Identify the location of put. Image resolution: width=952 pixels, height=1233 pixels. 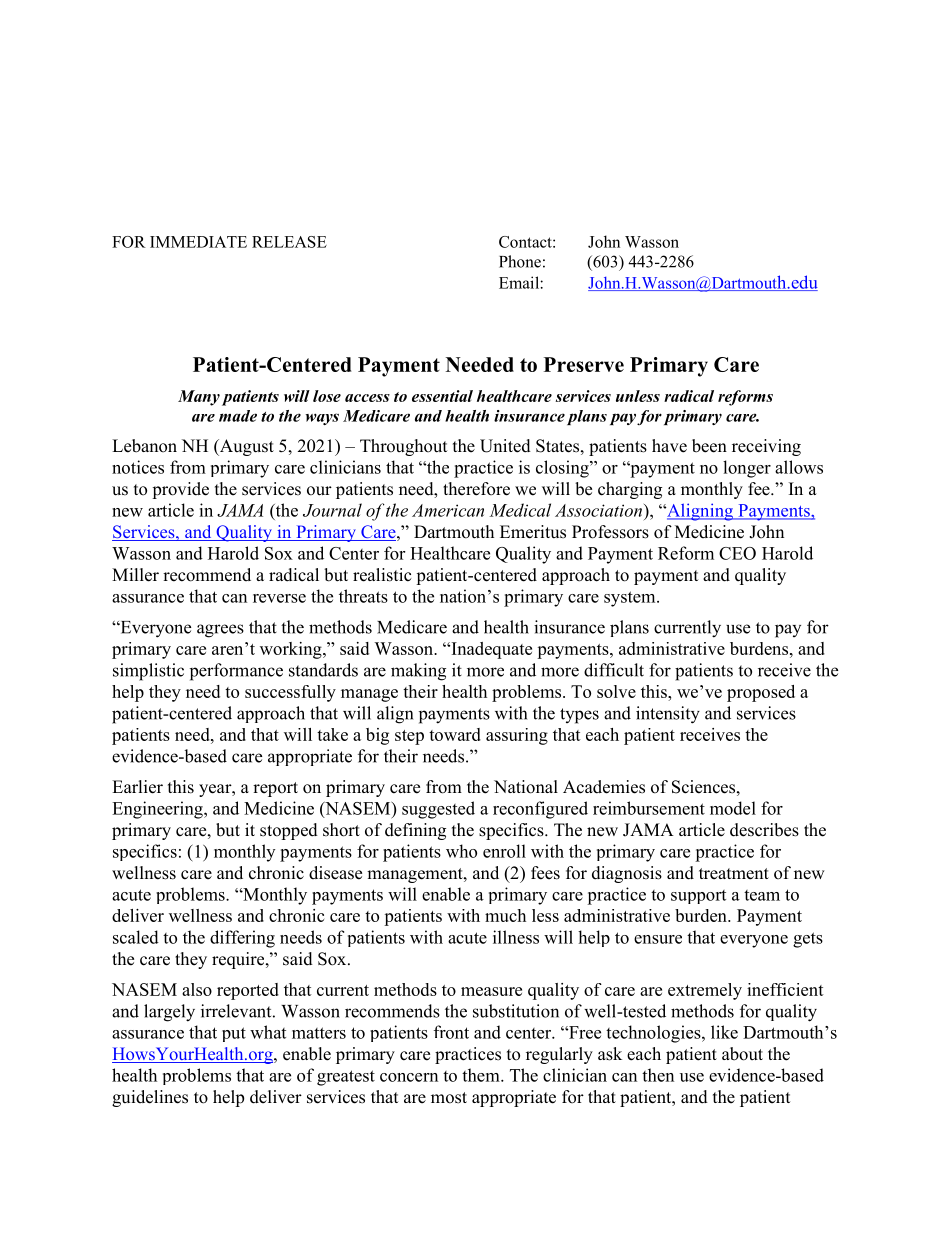
(234, 1034).
